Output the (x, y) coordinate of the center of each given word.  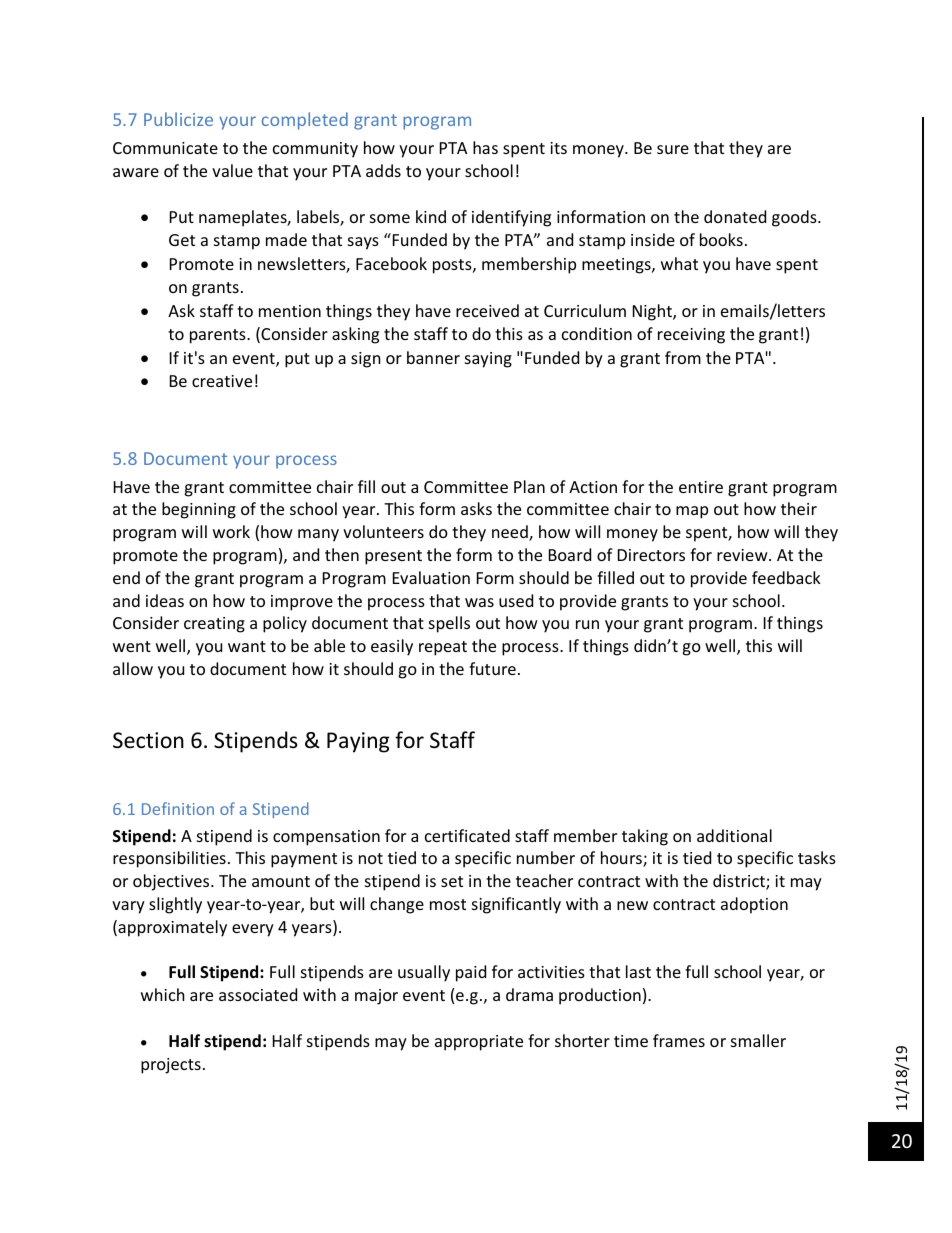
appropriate (479, 1043)
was (479, 602)
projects (171, 1066)
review (743, 555)
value (232, 170)
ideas (165, 600)
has (485, 147)
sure (673, 149)
